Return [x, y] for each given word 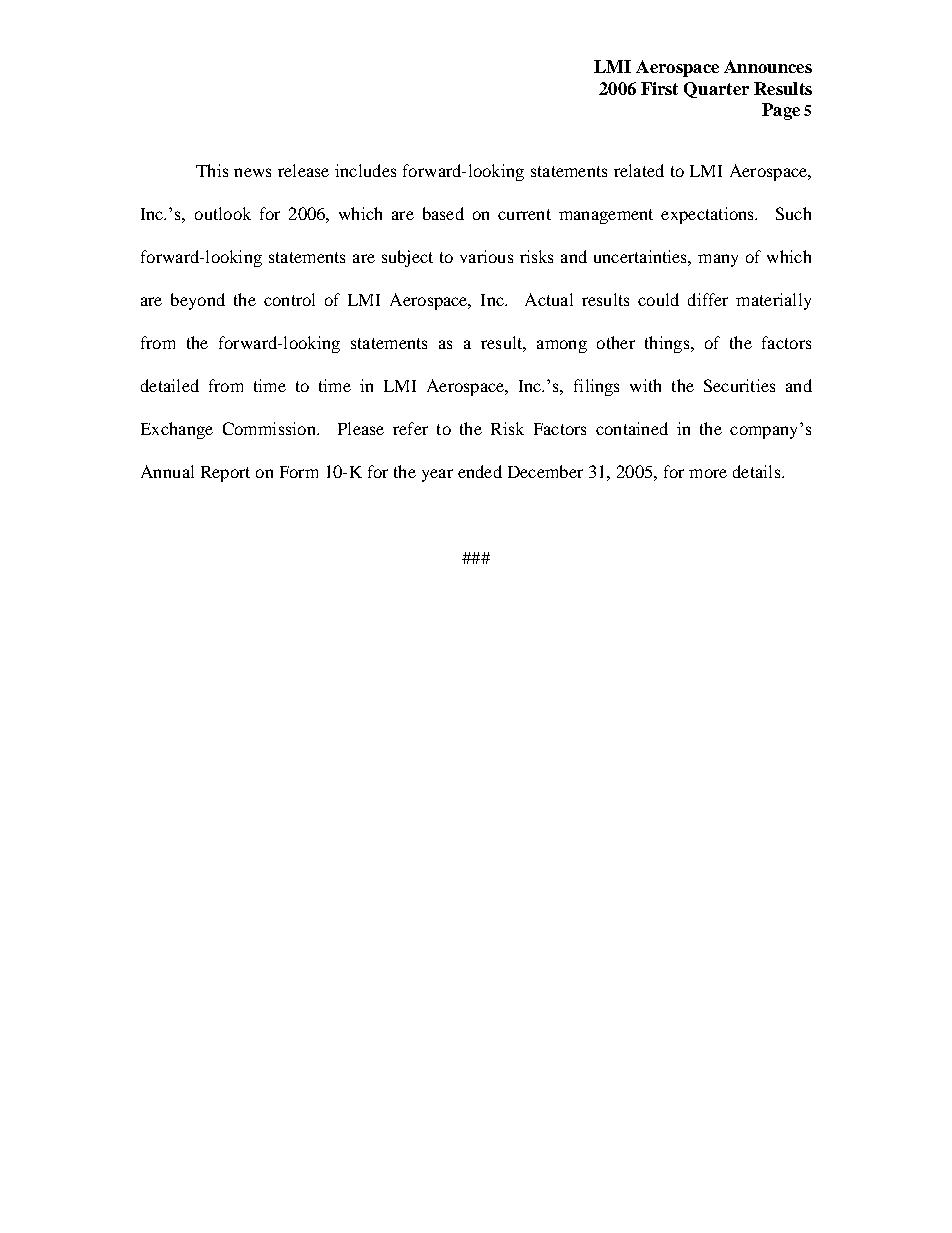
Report [225, 474]
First [659, 88]
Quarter [716, 90]
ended [480, 471]
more [708, 473]
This [212, 170]
